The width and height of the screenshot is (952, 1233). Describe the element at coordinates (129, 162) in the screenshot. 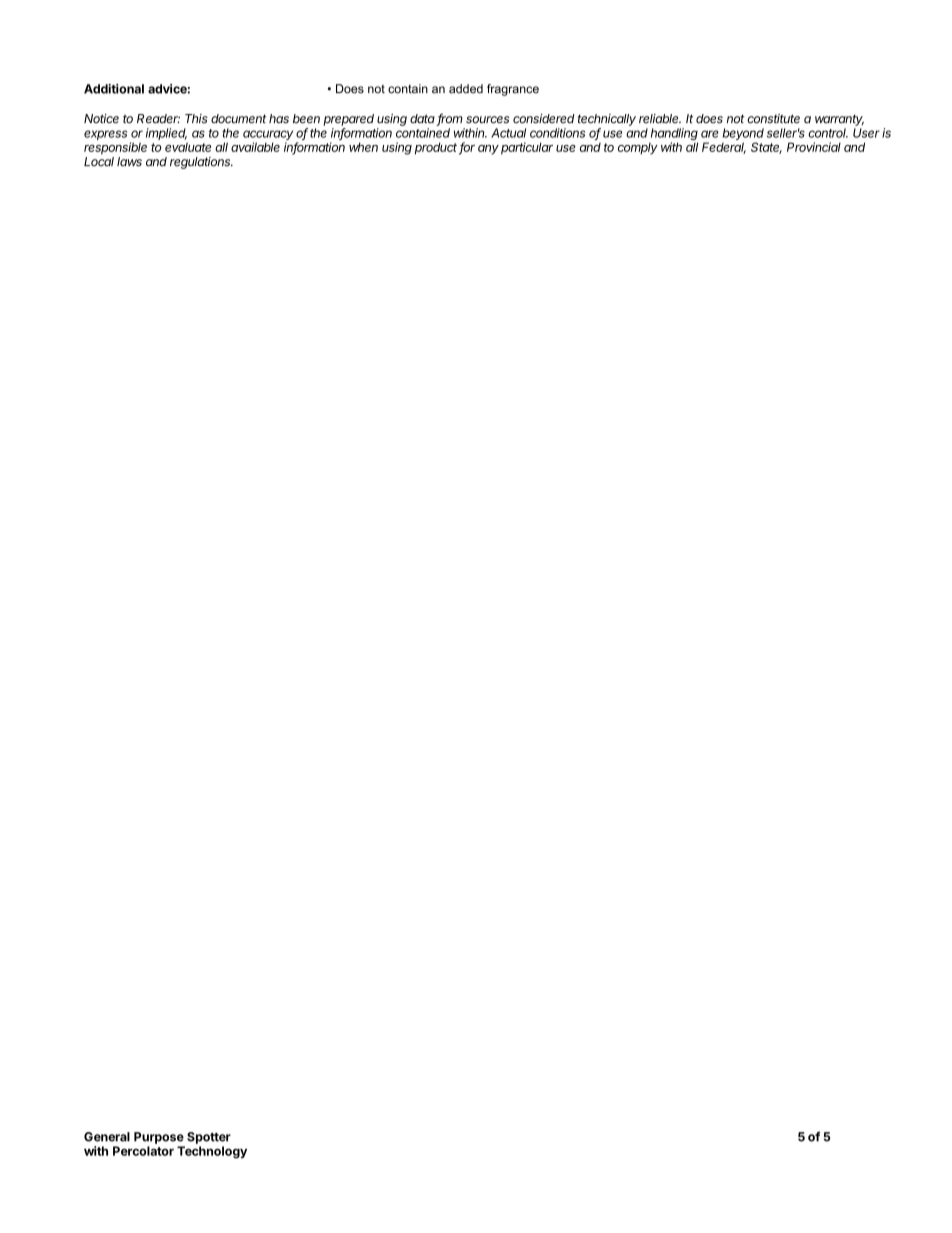

I see `laws` at that location.
